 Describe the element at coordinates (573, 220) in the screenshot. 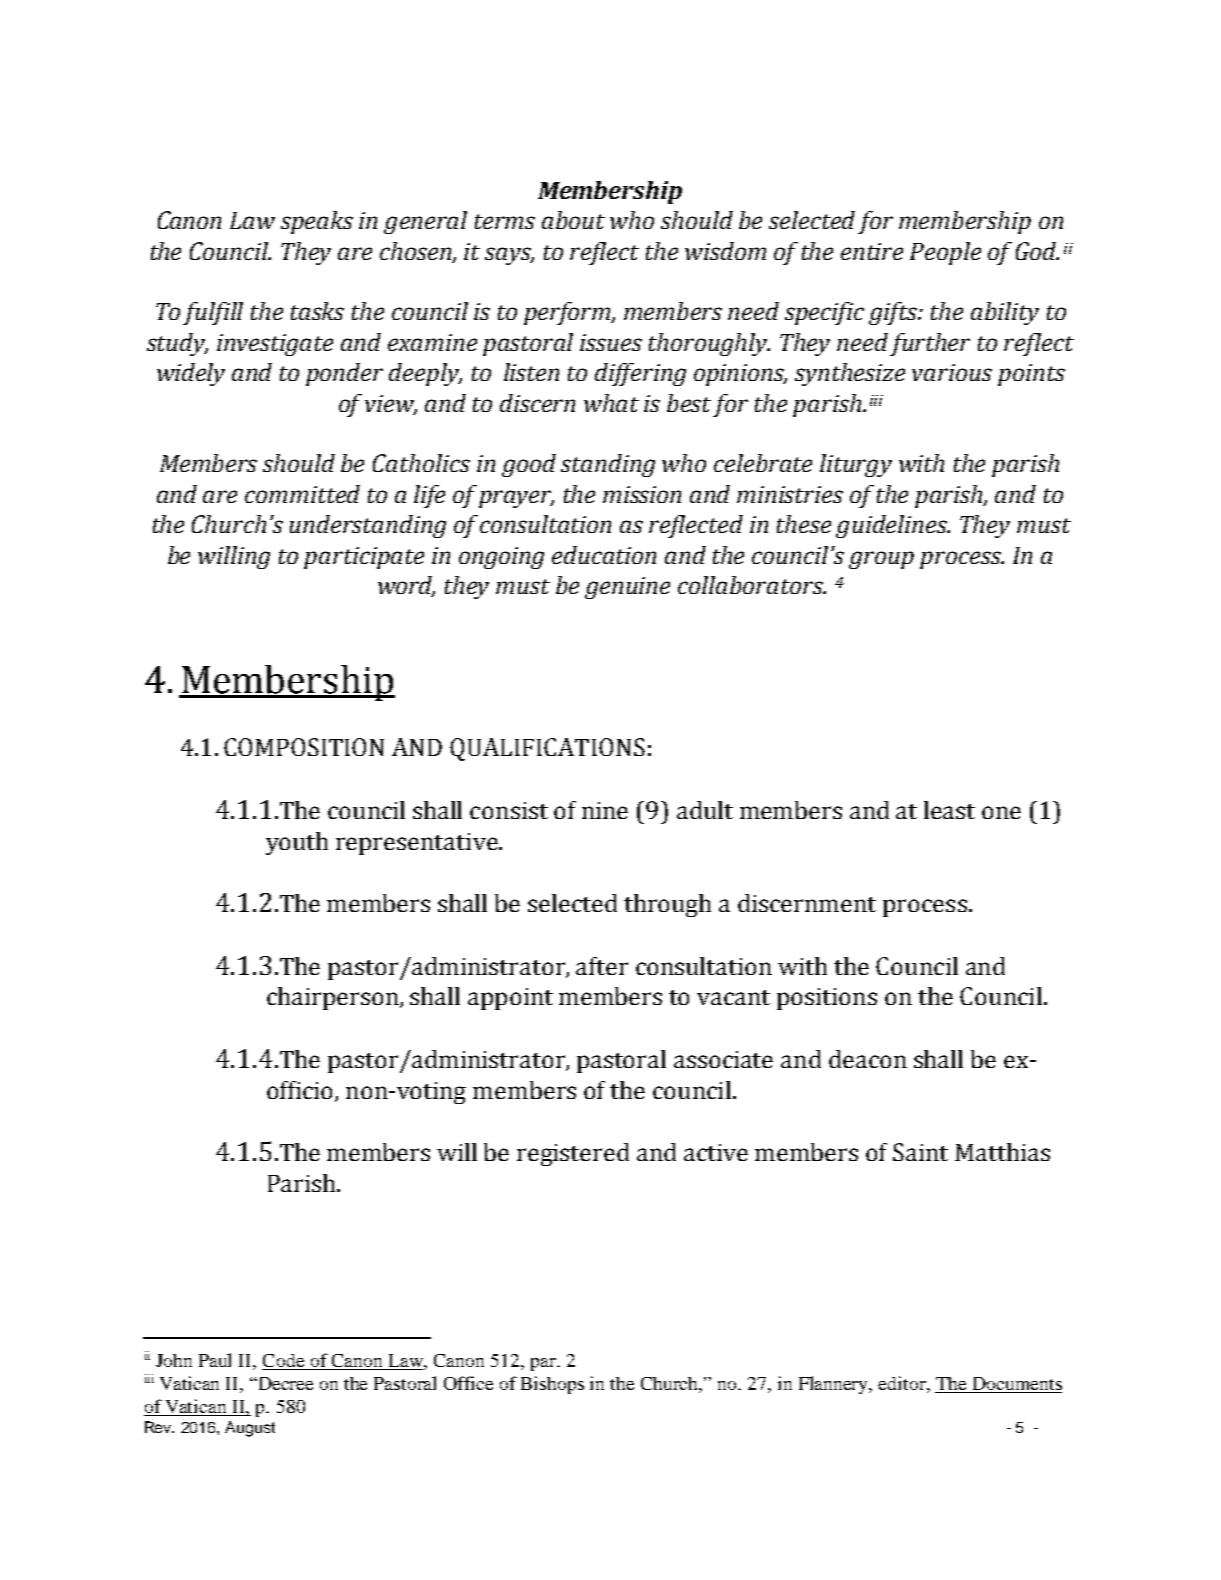

I see `about` at that location.
